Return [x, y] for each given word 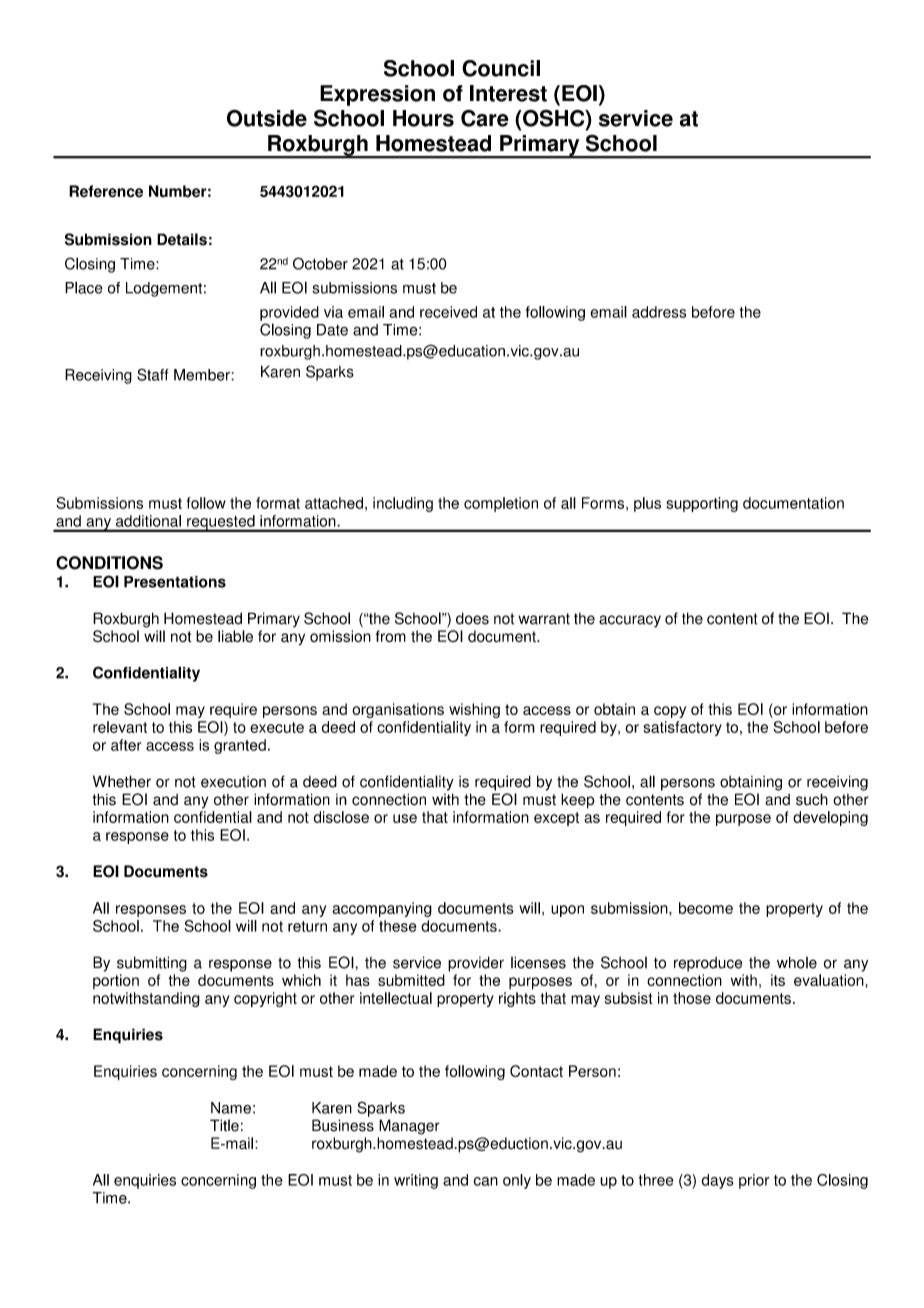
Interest [508, 93]
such [812, 799]
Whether [122, 781]
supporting [702, 504]
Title [224, 1125]
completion [501, 504]
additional [148, 521]
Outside [267, 118]
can [485, 1181]
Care [485, 118]
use [405, 818]
